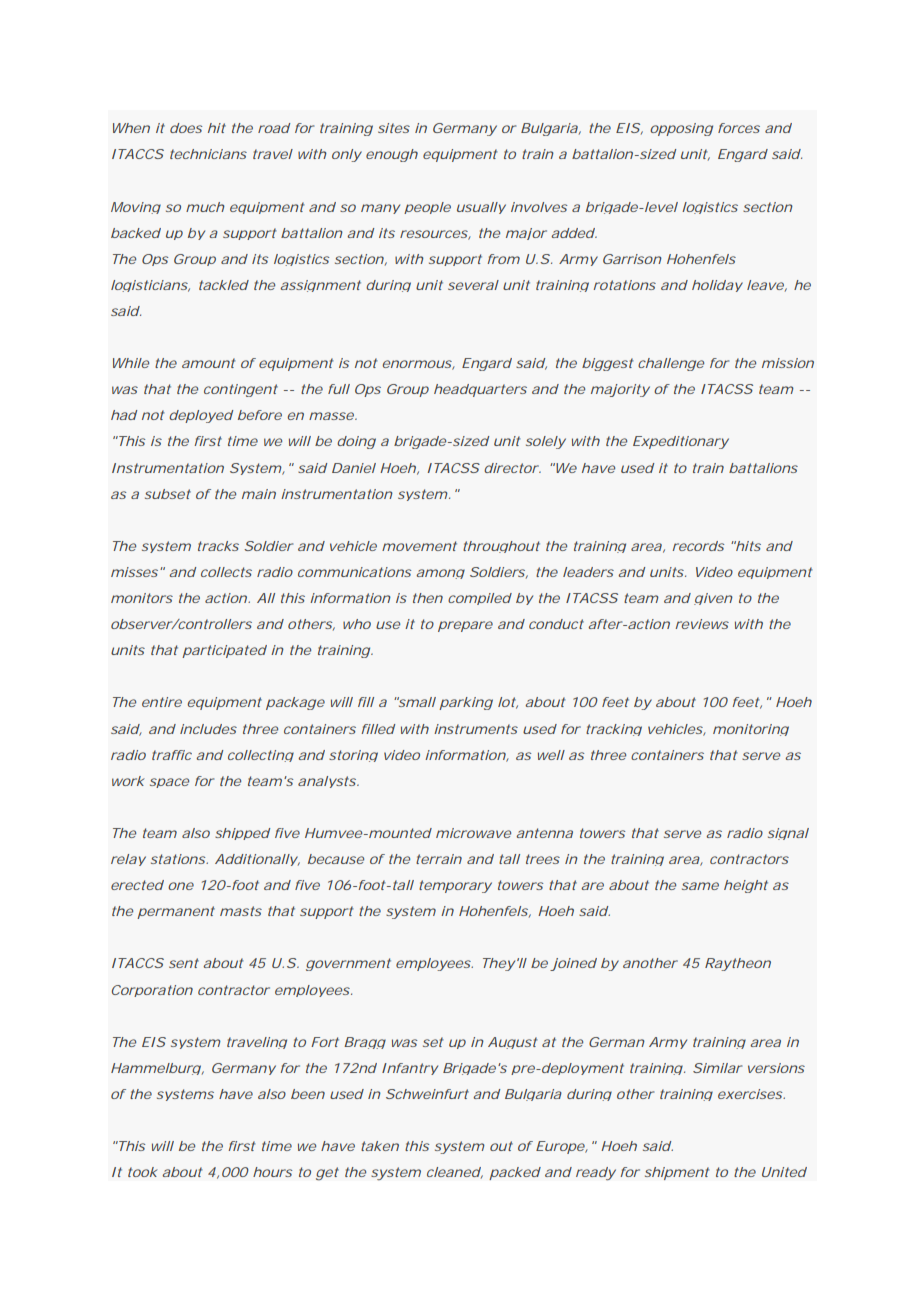  I want to click on one, so click(181, 886).
